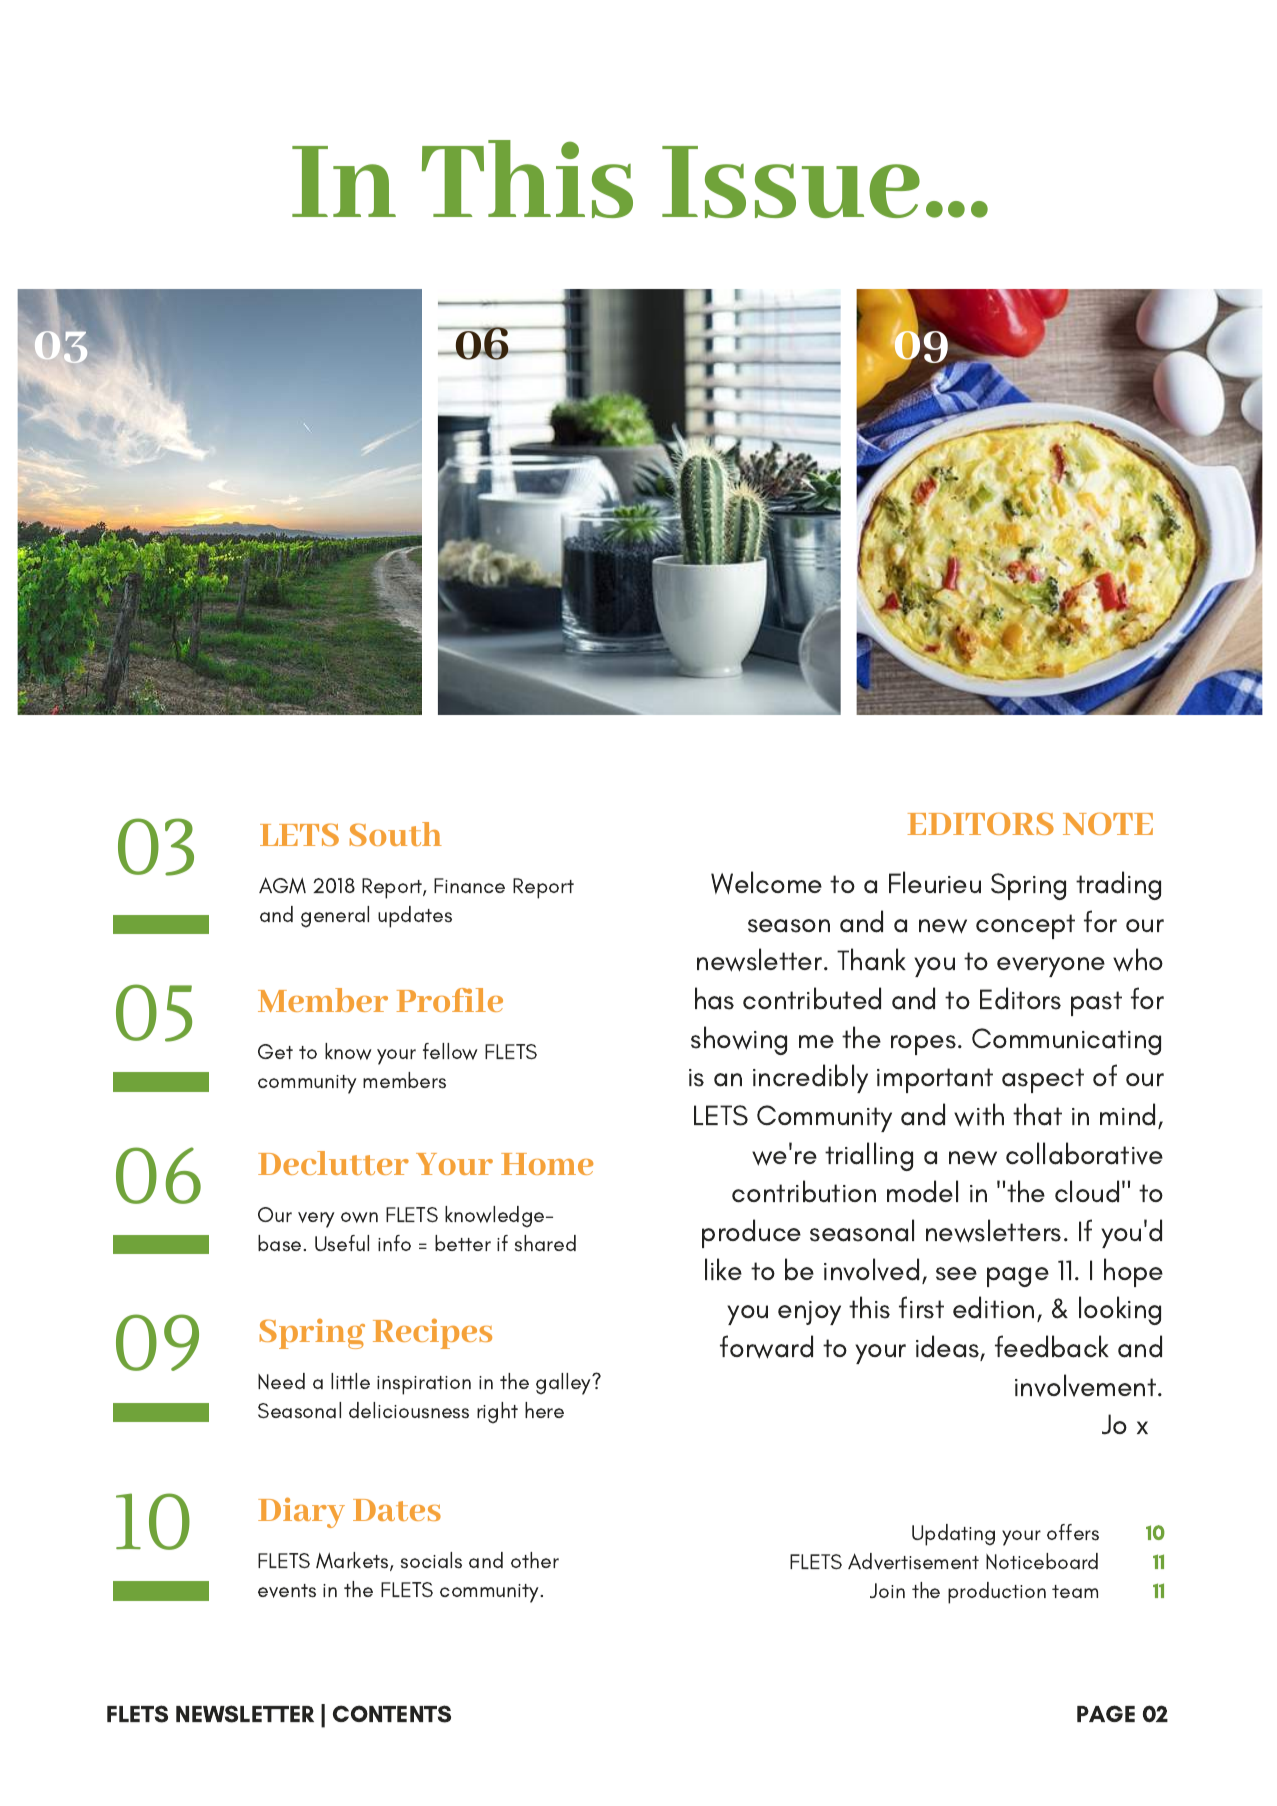 Image resolution: width=1277 pixels, height=1806 pixels. Describe the element at coordinates (1087, 1191) in the screenshot. I see `cloud` at that location.
